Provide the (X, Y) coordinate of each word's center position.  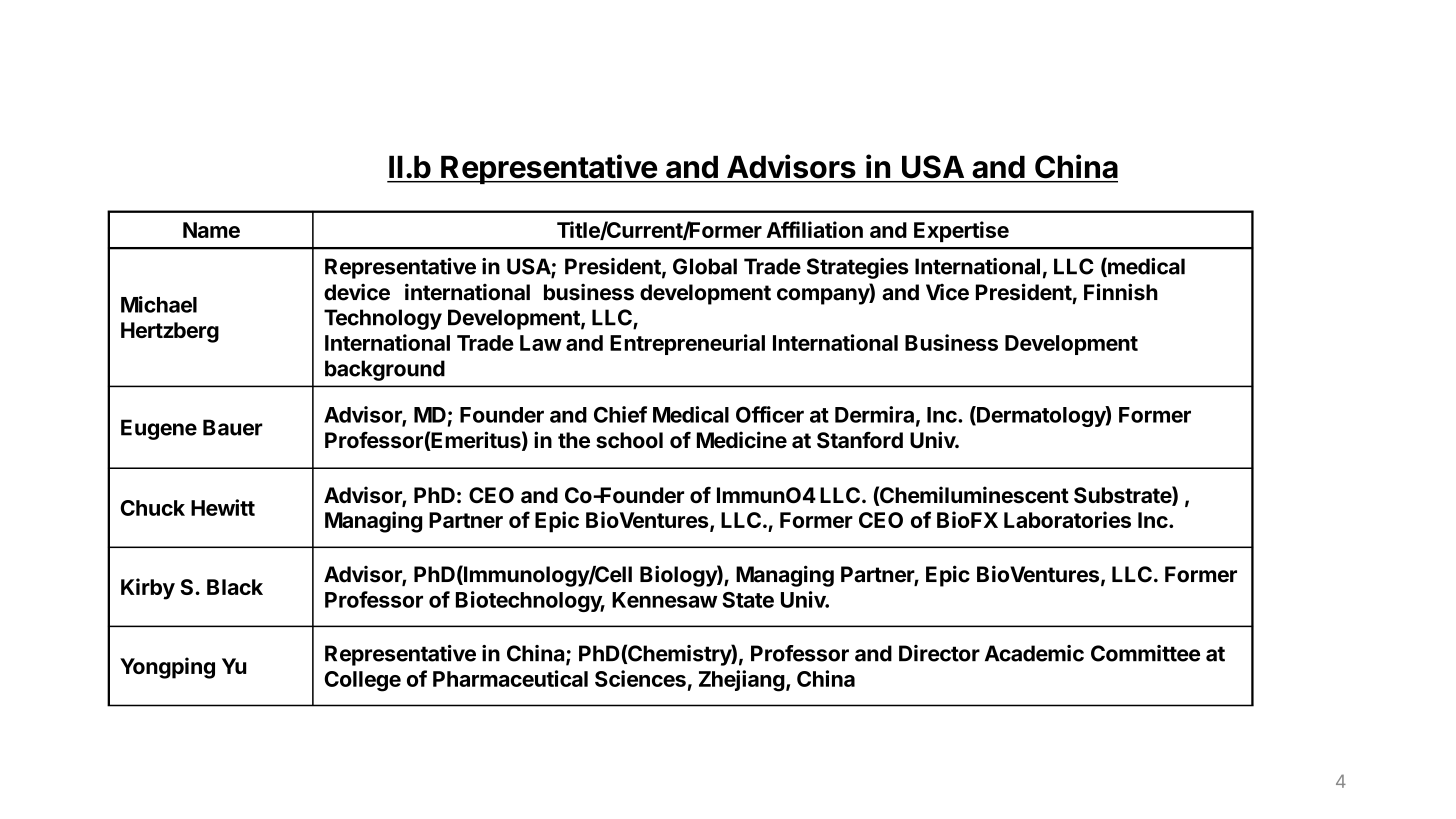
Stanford (860, 440)
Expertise (961, 231)
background (385, 370)
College (362, 681)
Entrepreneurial (687, 344)
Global (705, 266)
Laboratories (1067, 519)
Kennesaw (665, 600)
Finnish (1121, 292)
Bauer (233, 427)
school (629, 440)
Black (235, 587)
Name (211, 230)
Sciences (640, 678)
